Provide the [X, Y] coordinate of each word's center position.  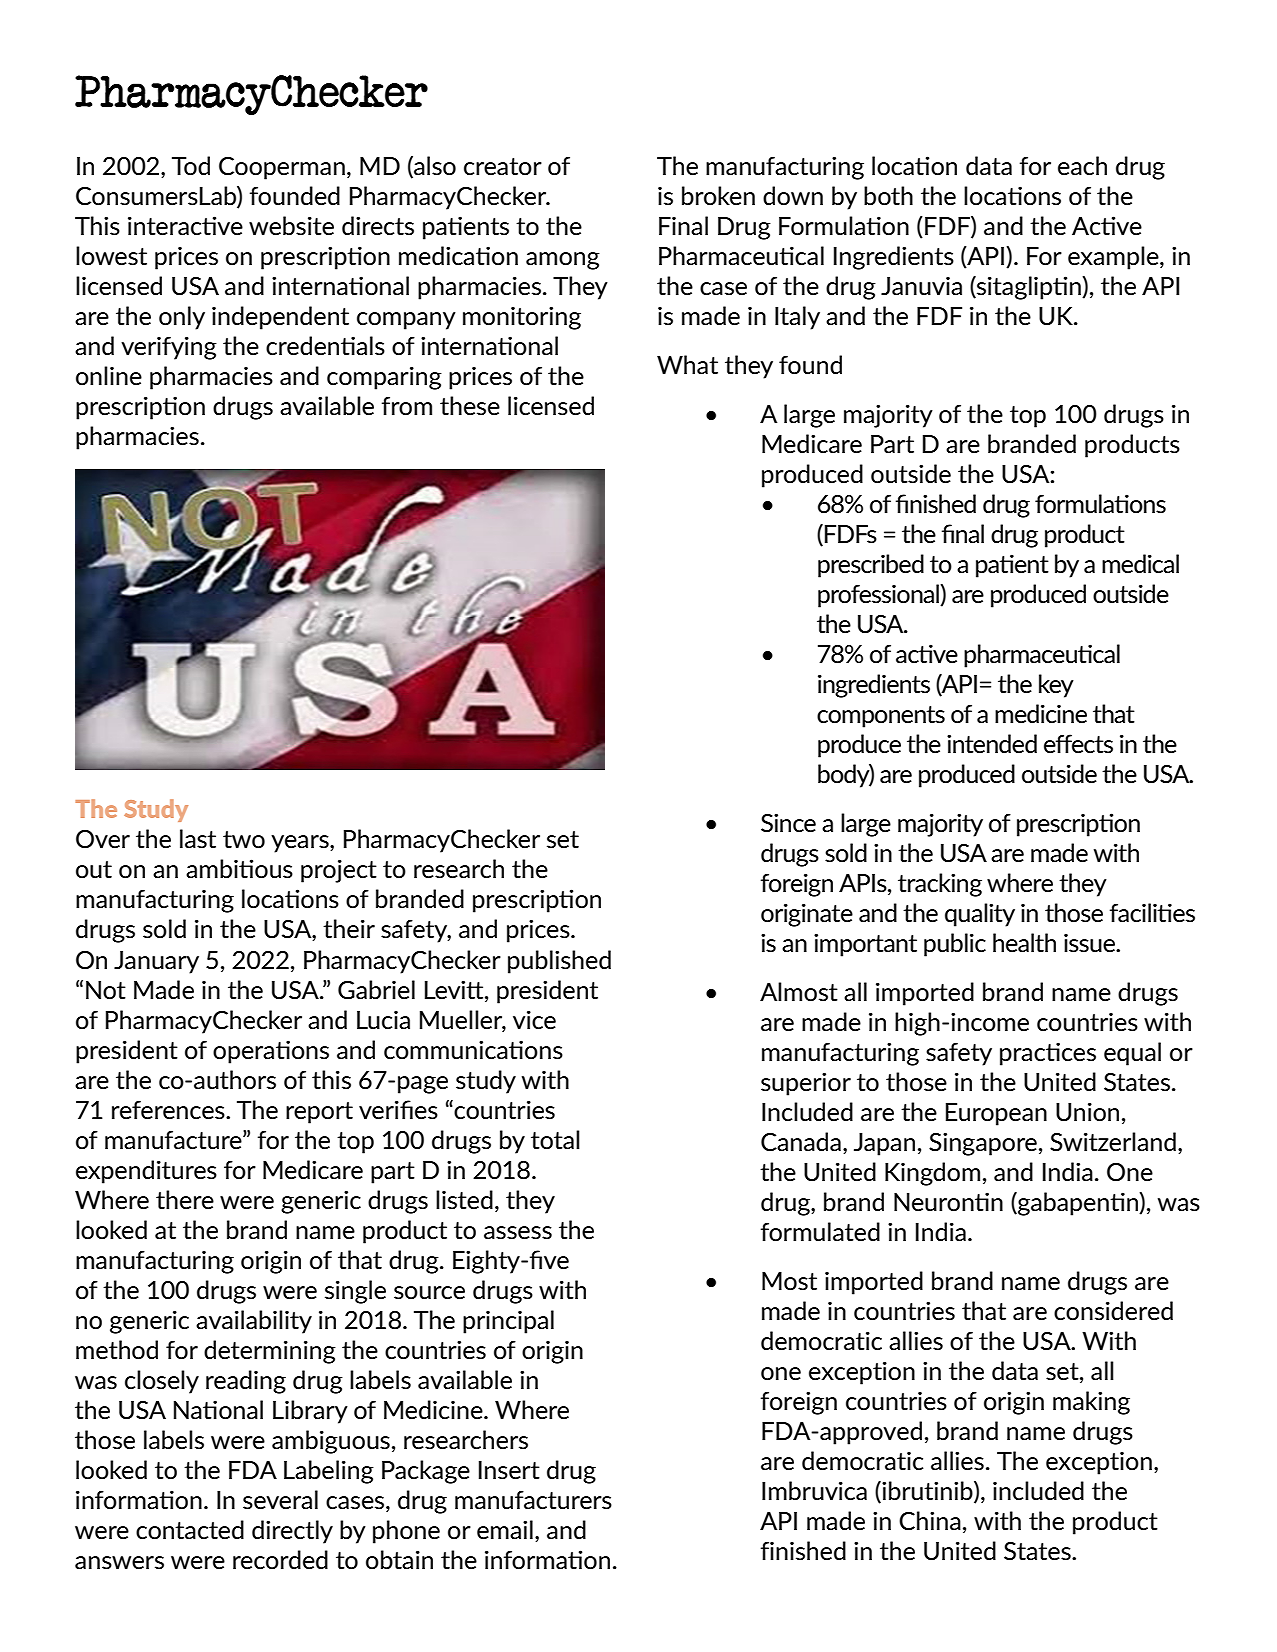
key [1056, 686]
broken [718, 195]
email [505, 1530]
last [198, 839]
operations [271, 1052]
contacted [190, 1530]
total [555, 1140]
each [1082, 166]
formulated [820, 1232]
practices [1048, 1054]
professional [879, 596]
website [291, 226]
